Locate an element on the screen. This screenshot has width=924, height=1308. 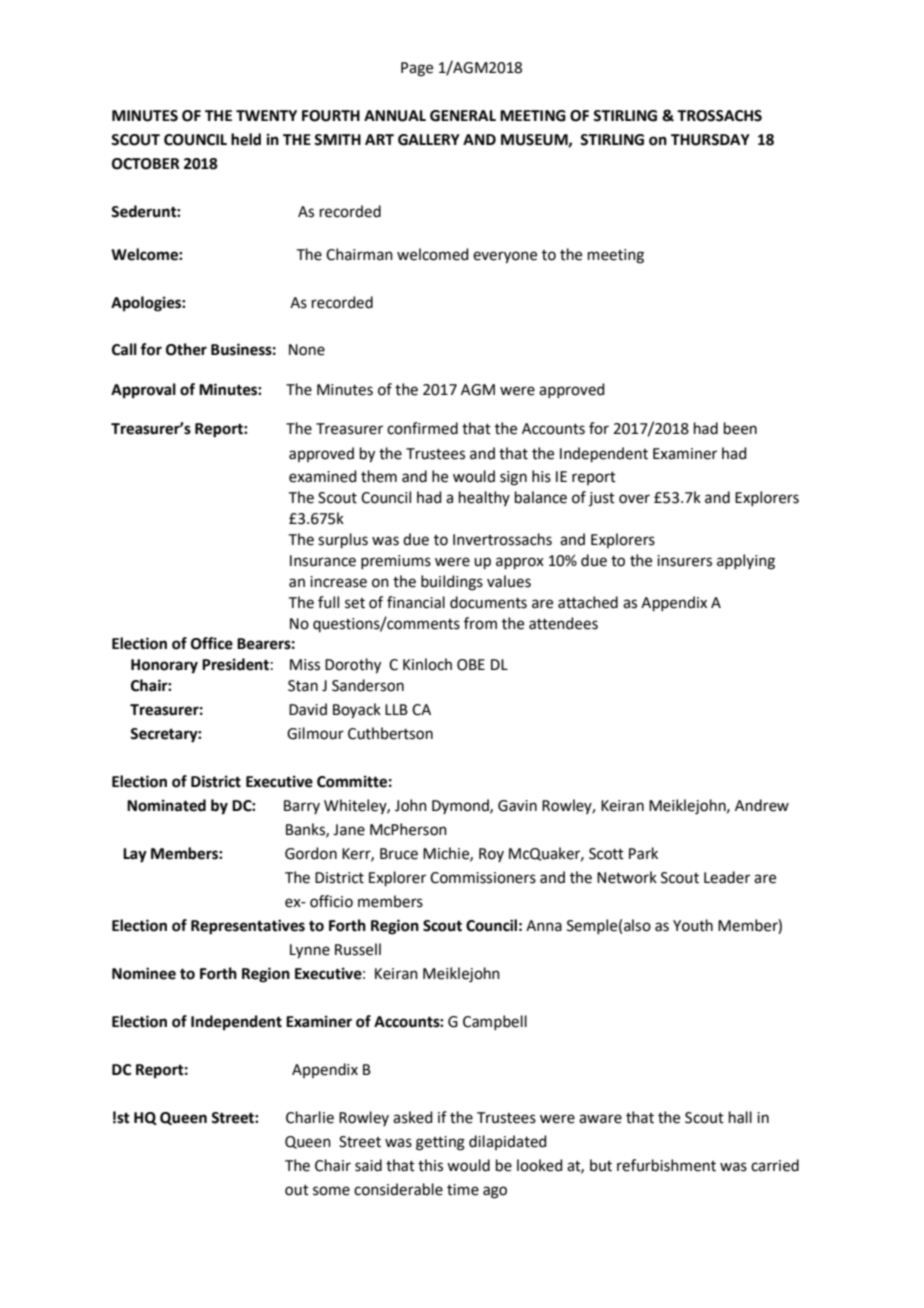
held is located at coordinates (246, 139).
